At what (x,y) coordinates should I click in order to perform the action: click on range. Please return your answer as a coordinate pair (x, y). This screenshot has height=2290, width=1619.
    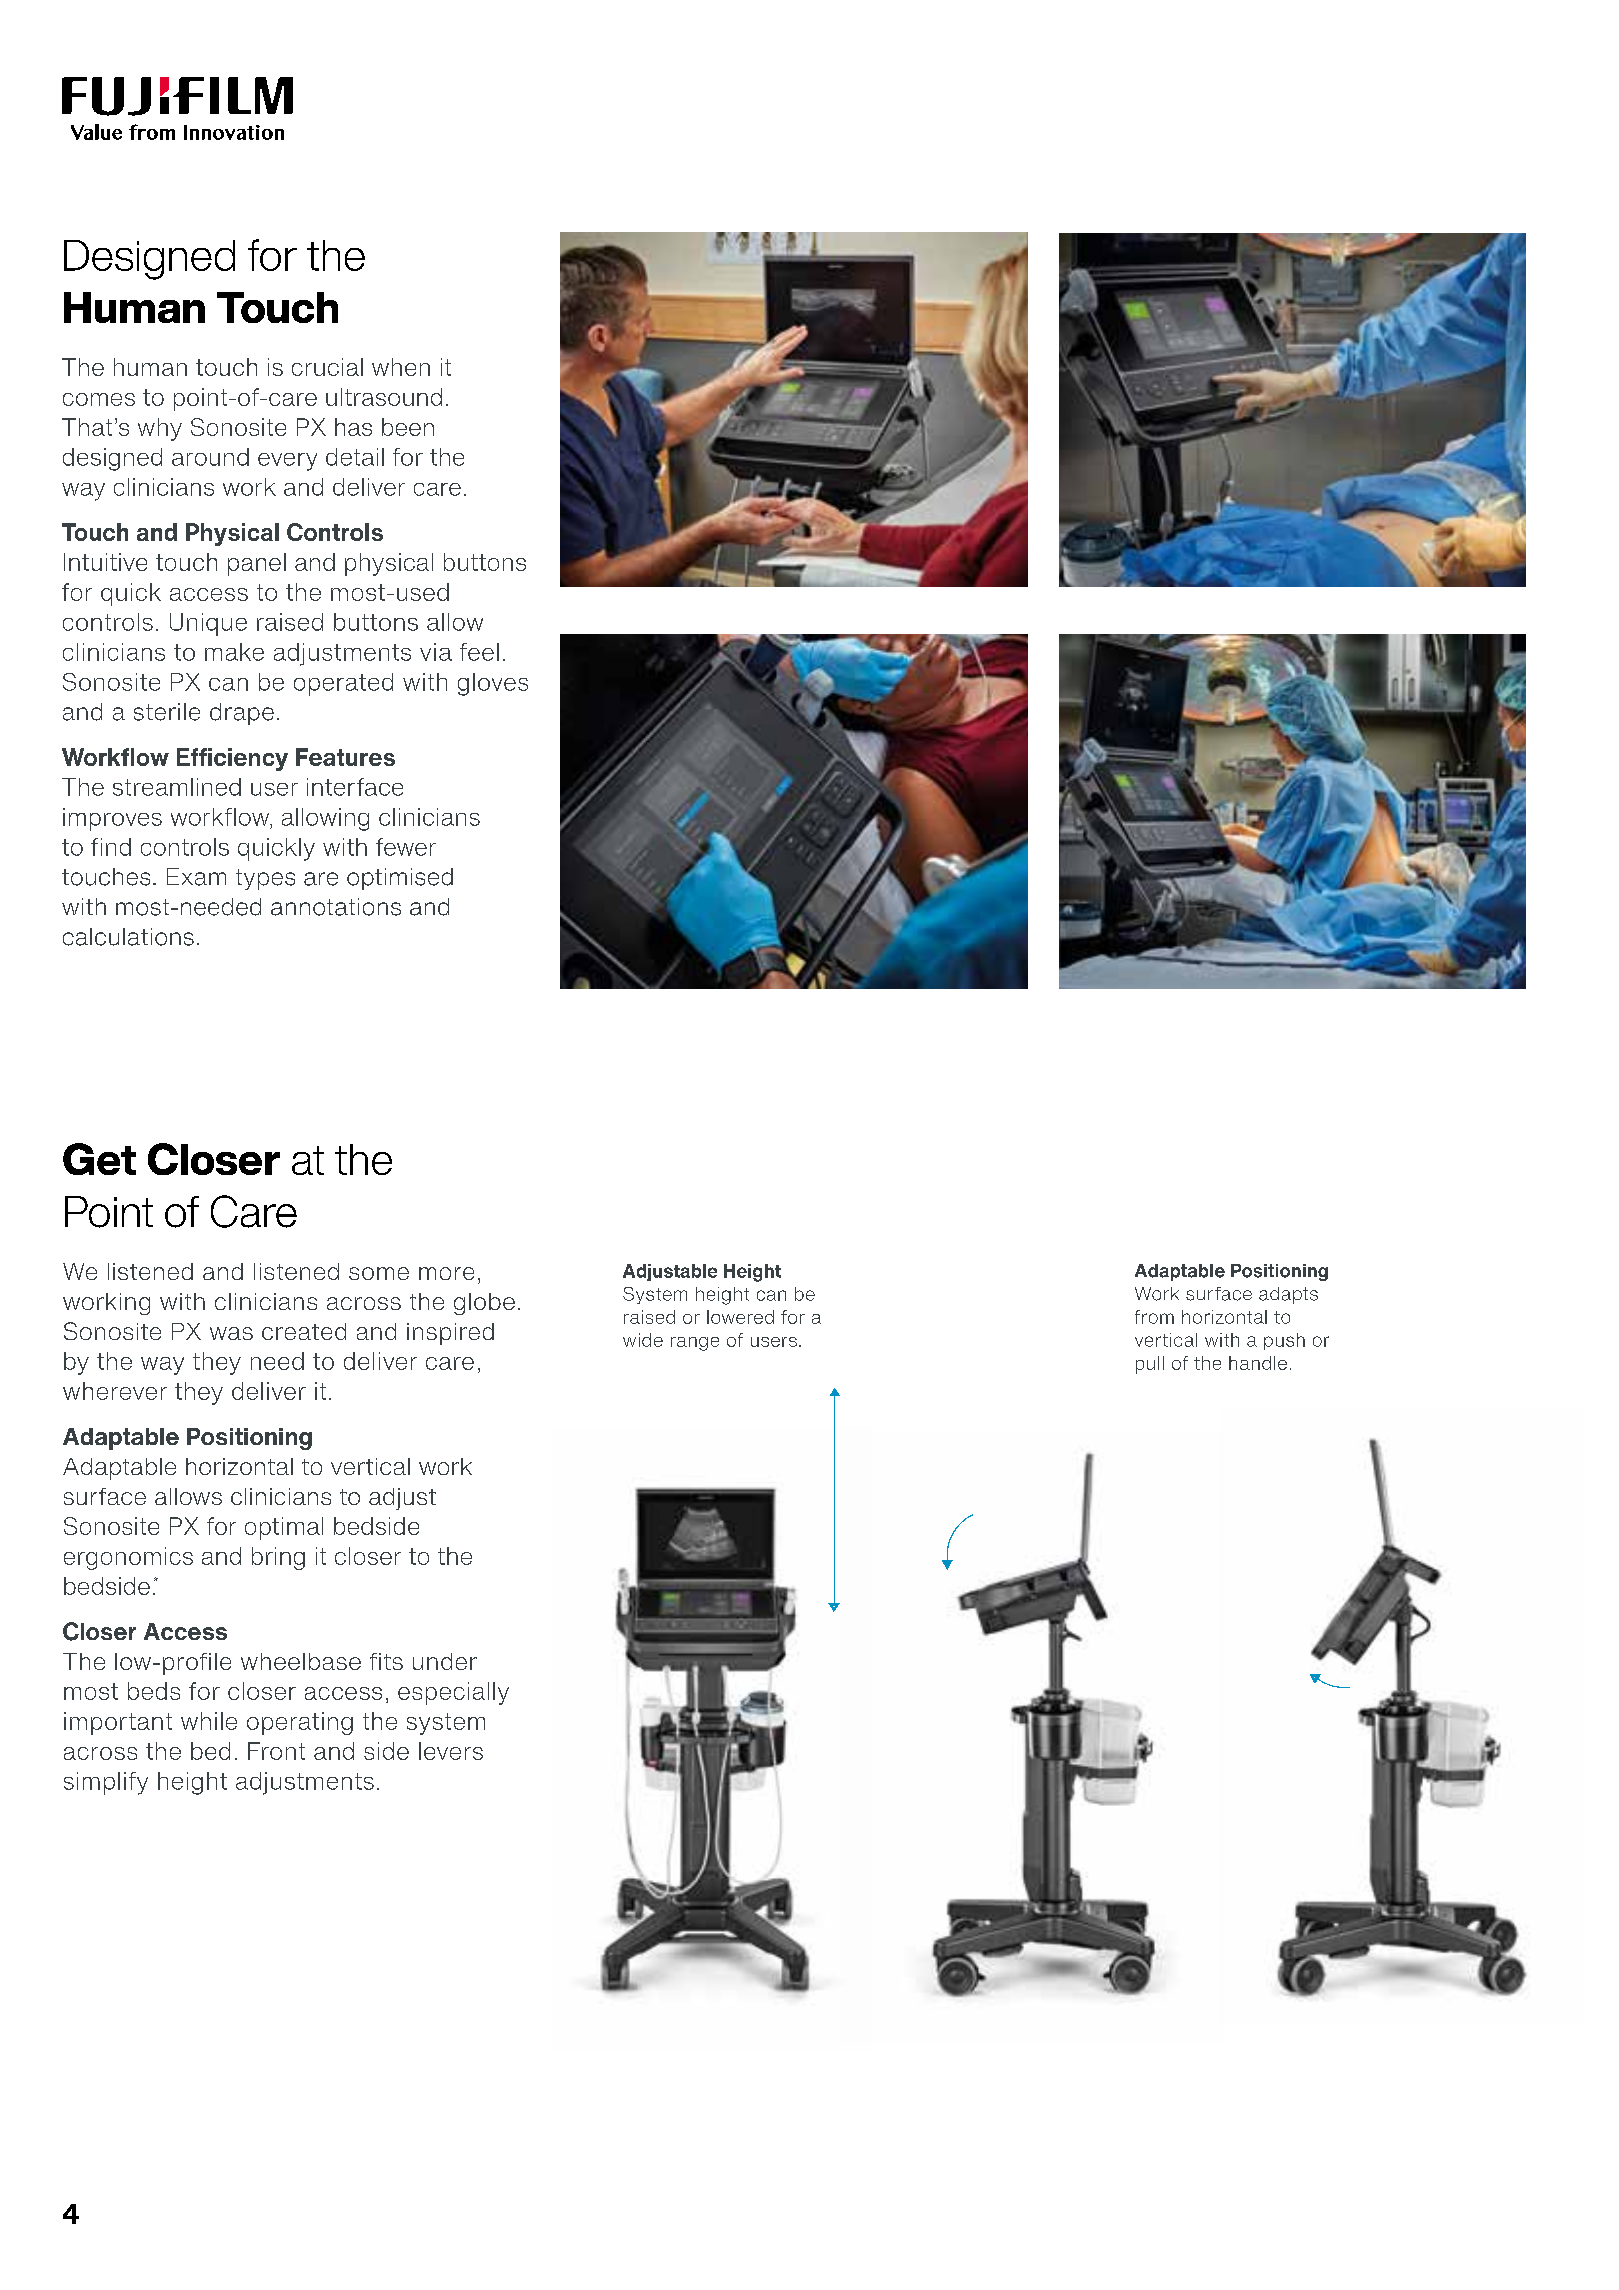
    Looking at the image, I should click on (695, 1344).
